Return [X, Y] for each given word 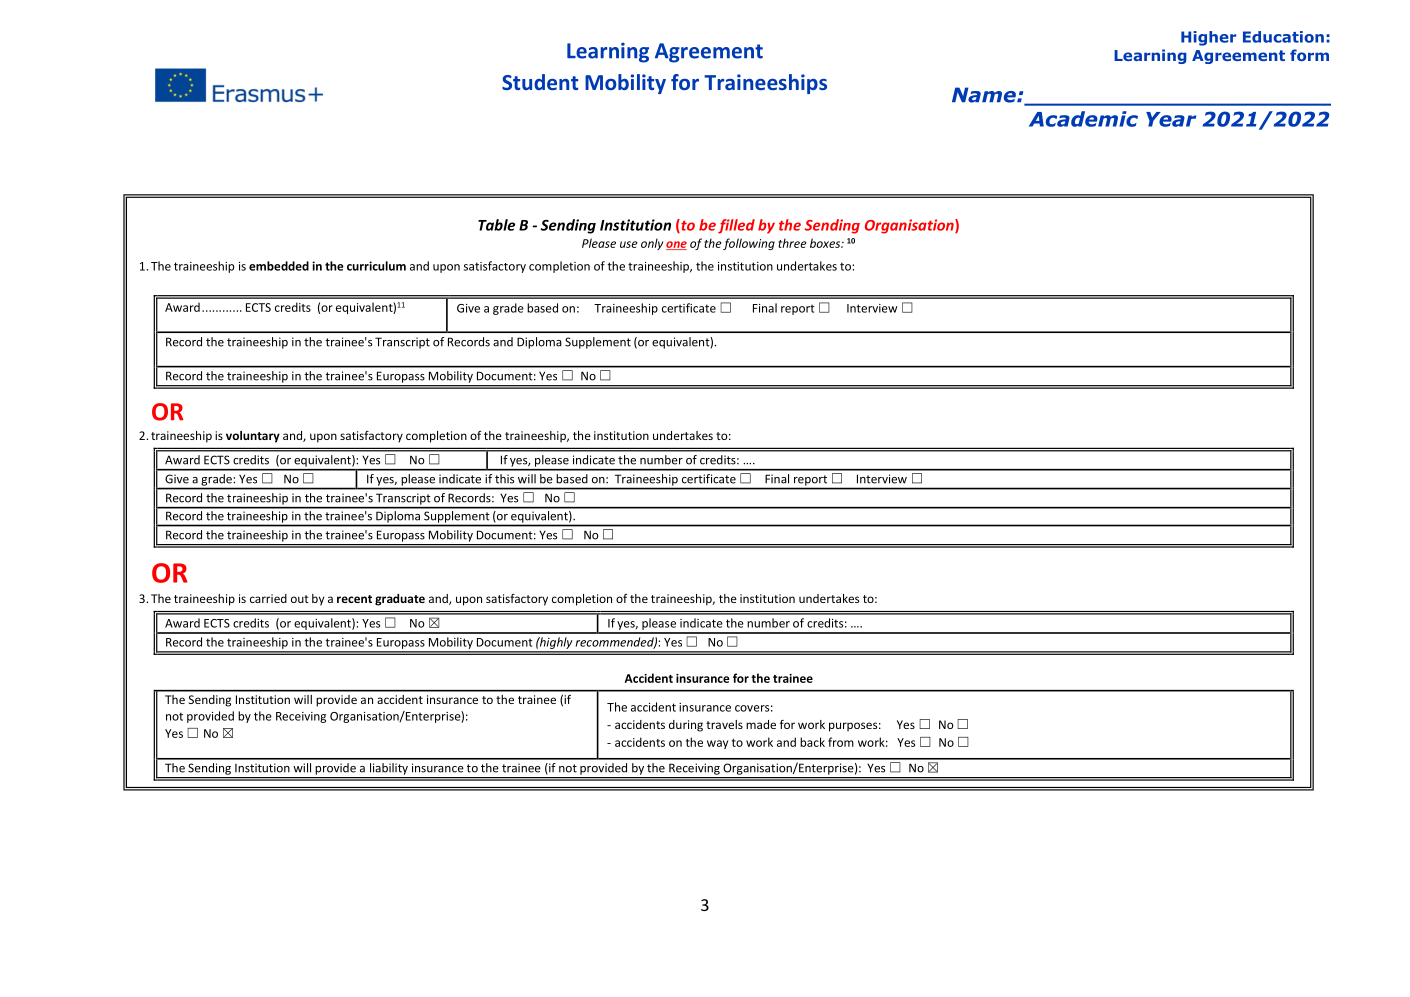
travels [724, 724]
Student [540, 82]
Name [985, 95]
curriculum [376, 266]
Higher [1208, 38]
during [686, 726]
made [761, 724]
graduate [400, 600]
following [749, 244]
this [504, 479]
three [792, 243]
